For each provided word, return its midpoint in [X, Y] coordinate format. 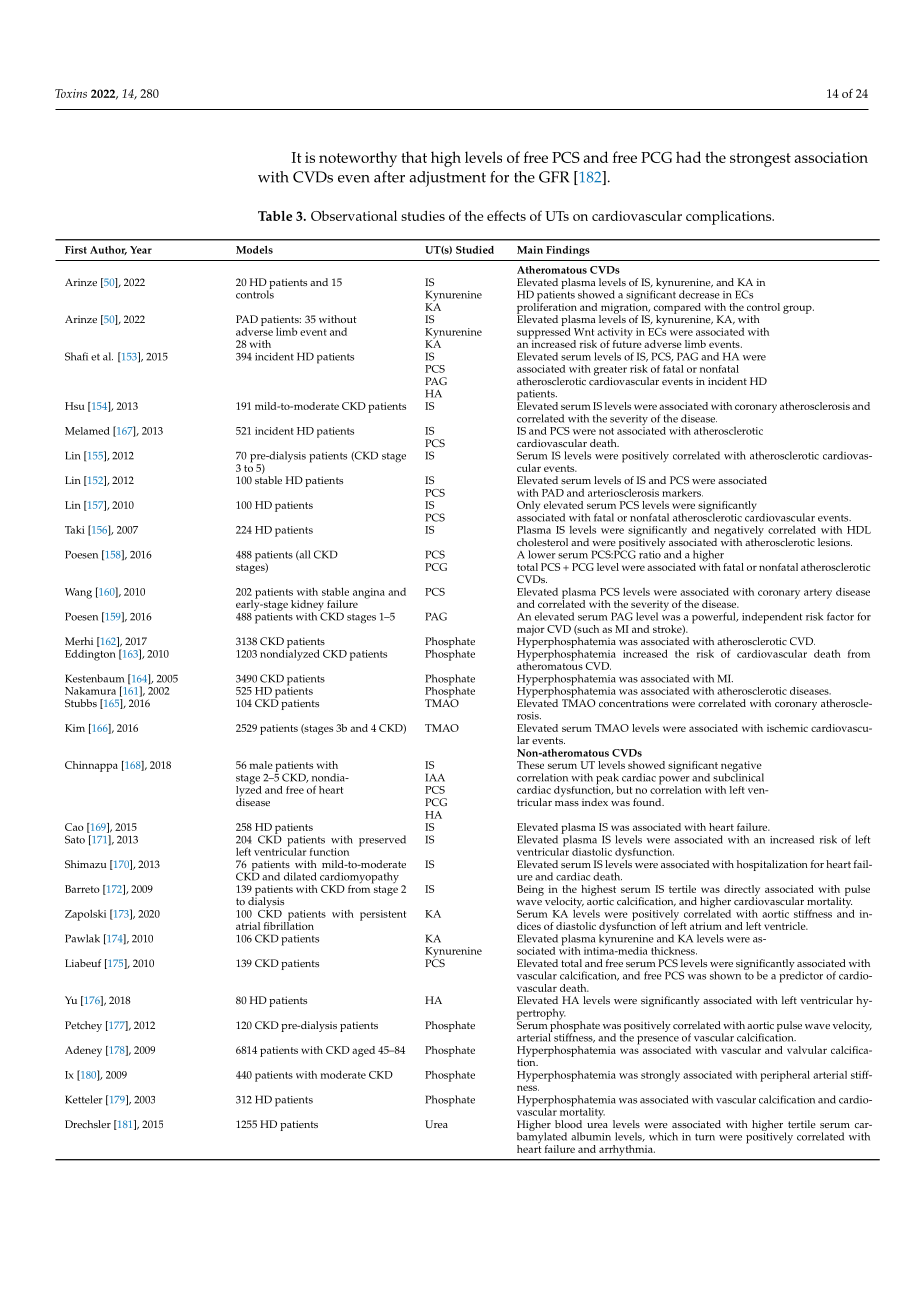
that [414, 157]
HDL [859, 530]
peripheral [785, 1076]
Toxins [71, 93]
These [530, 765]
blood [568, 1124]
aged [363, 1051]
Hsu [74, 406]
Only [528, 506]
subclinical [738, 776]
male [261, 765]
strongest [760, 160]
